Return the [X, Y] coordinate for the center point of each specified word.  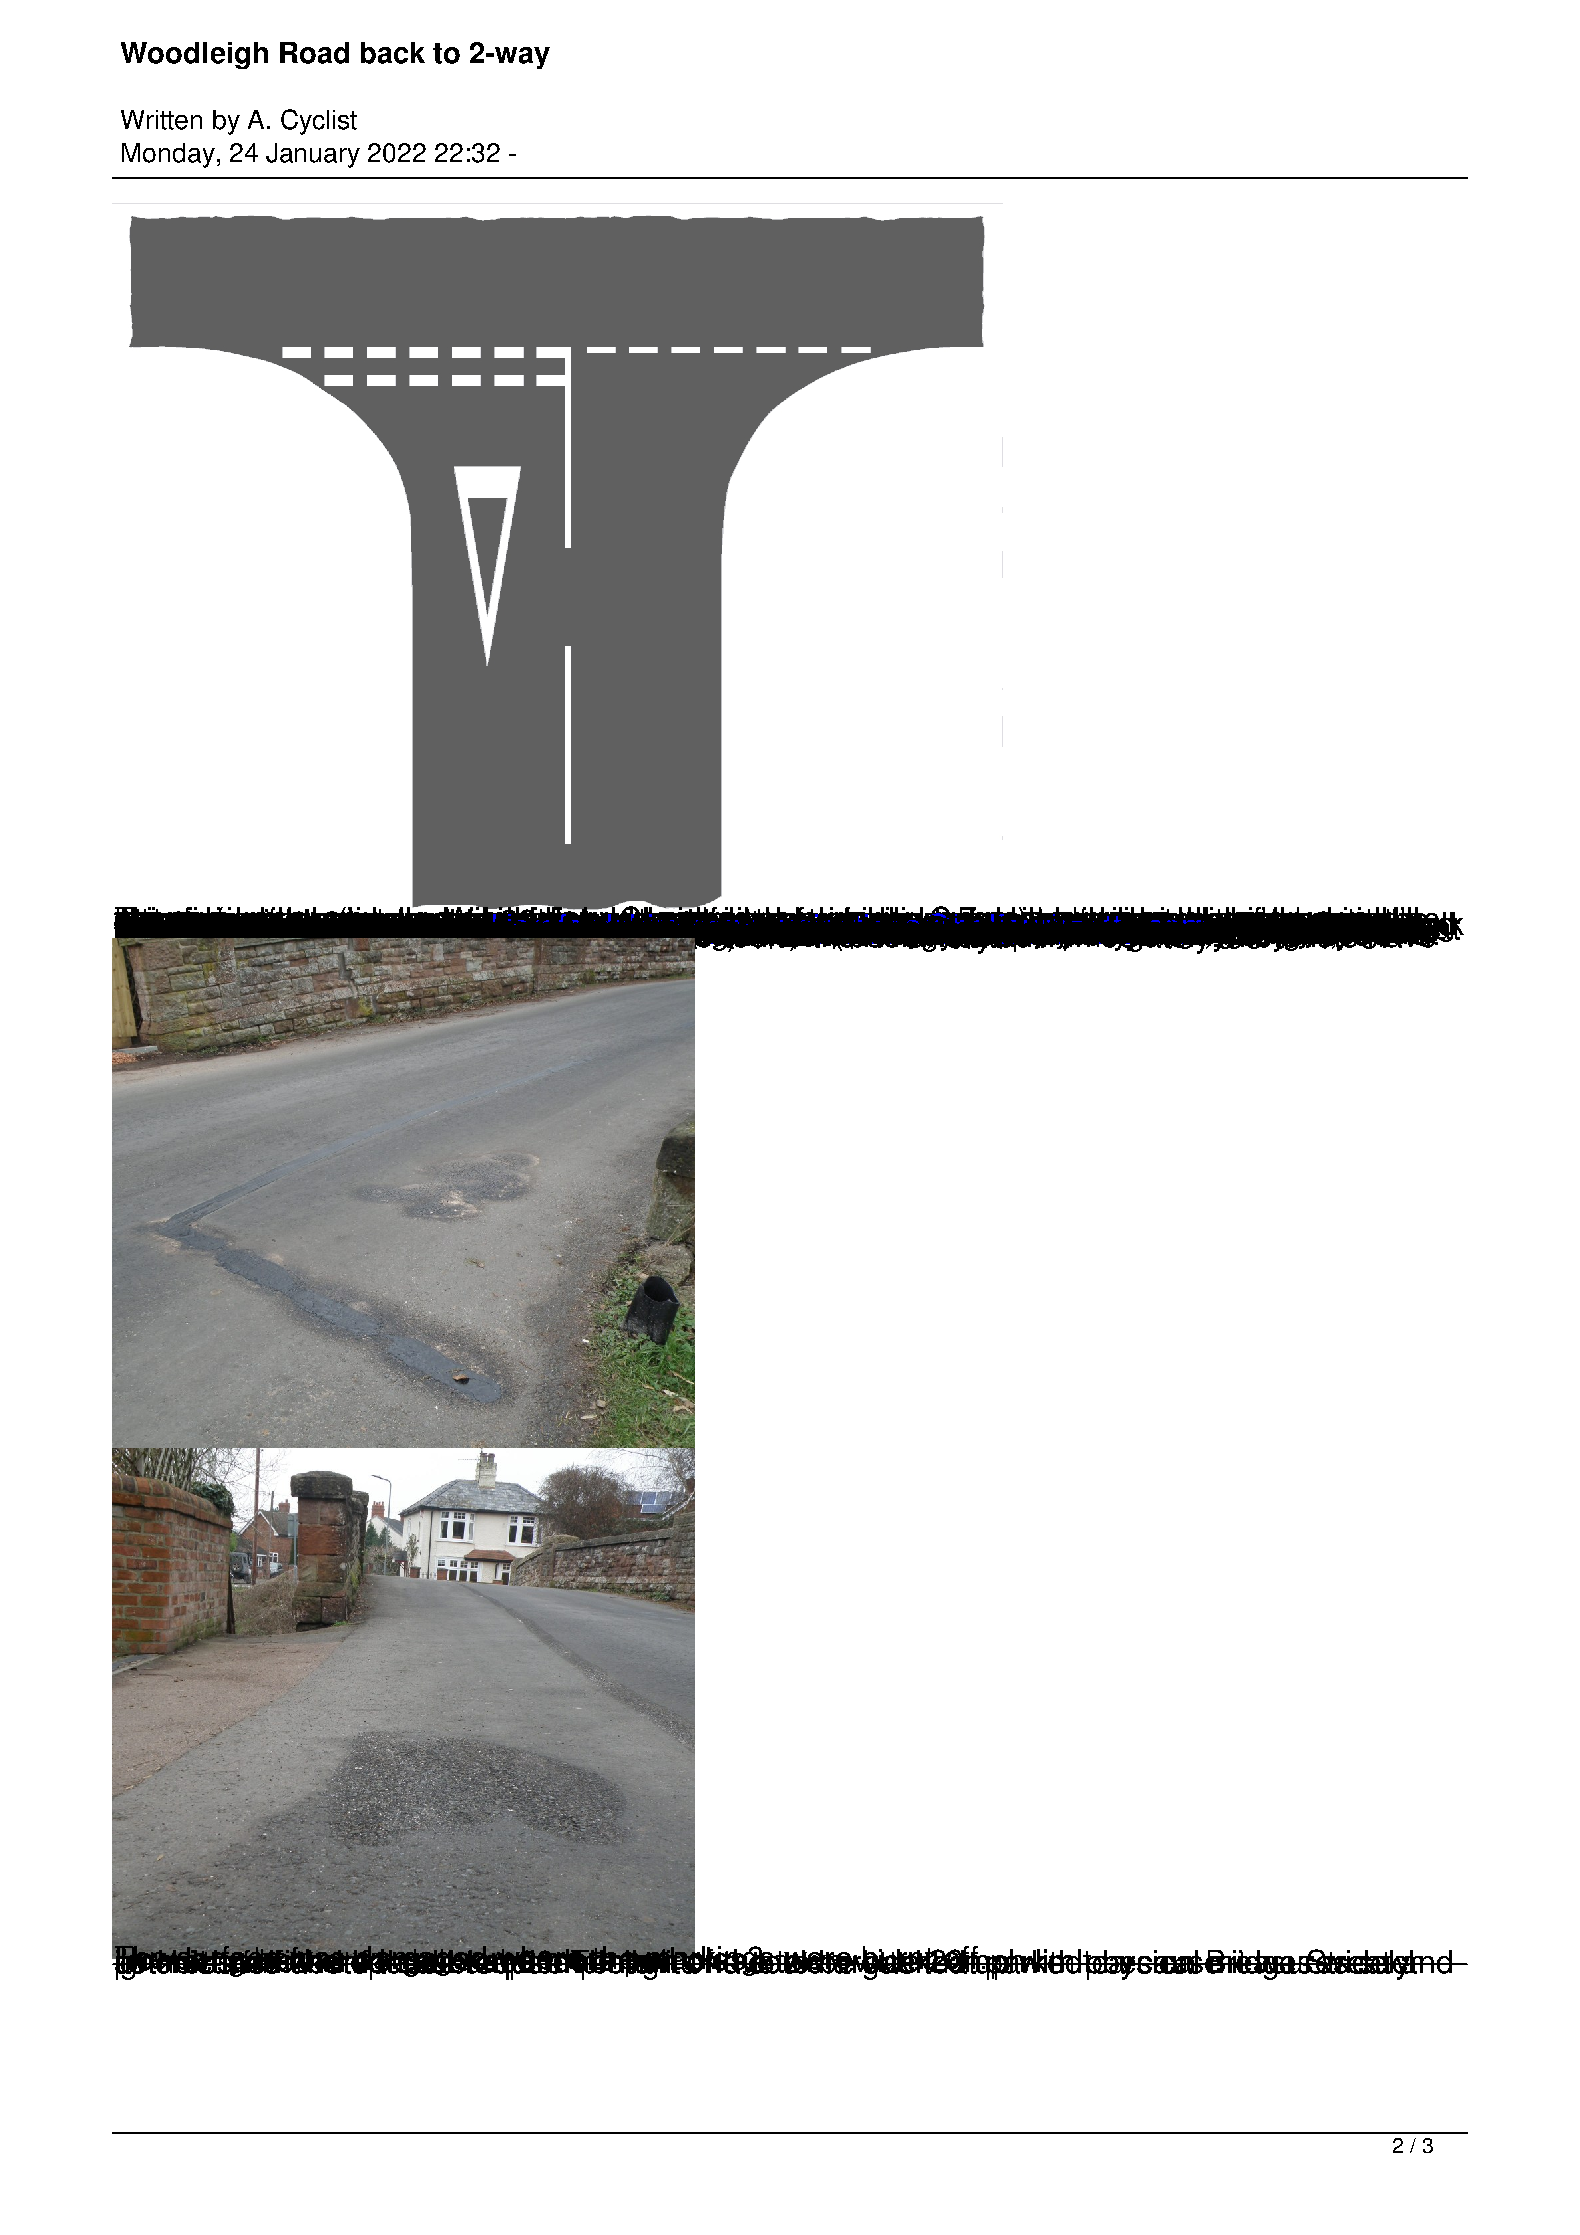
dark [1120, 930]
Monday [168, 155]
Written [161, 120]
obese [1034, 930]
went [1204, 930]
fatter [847, 930]
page [1203, 929]
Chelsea [1146, 930]
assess [1260, 926]
